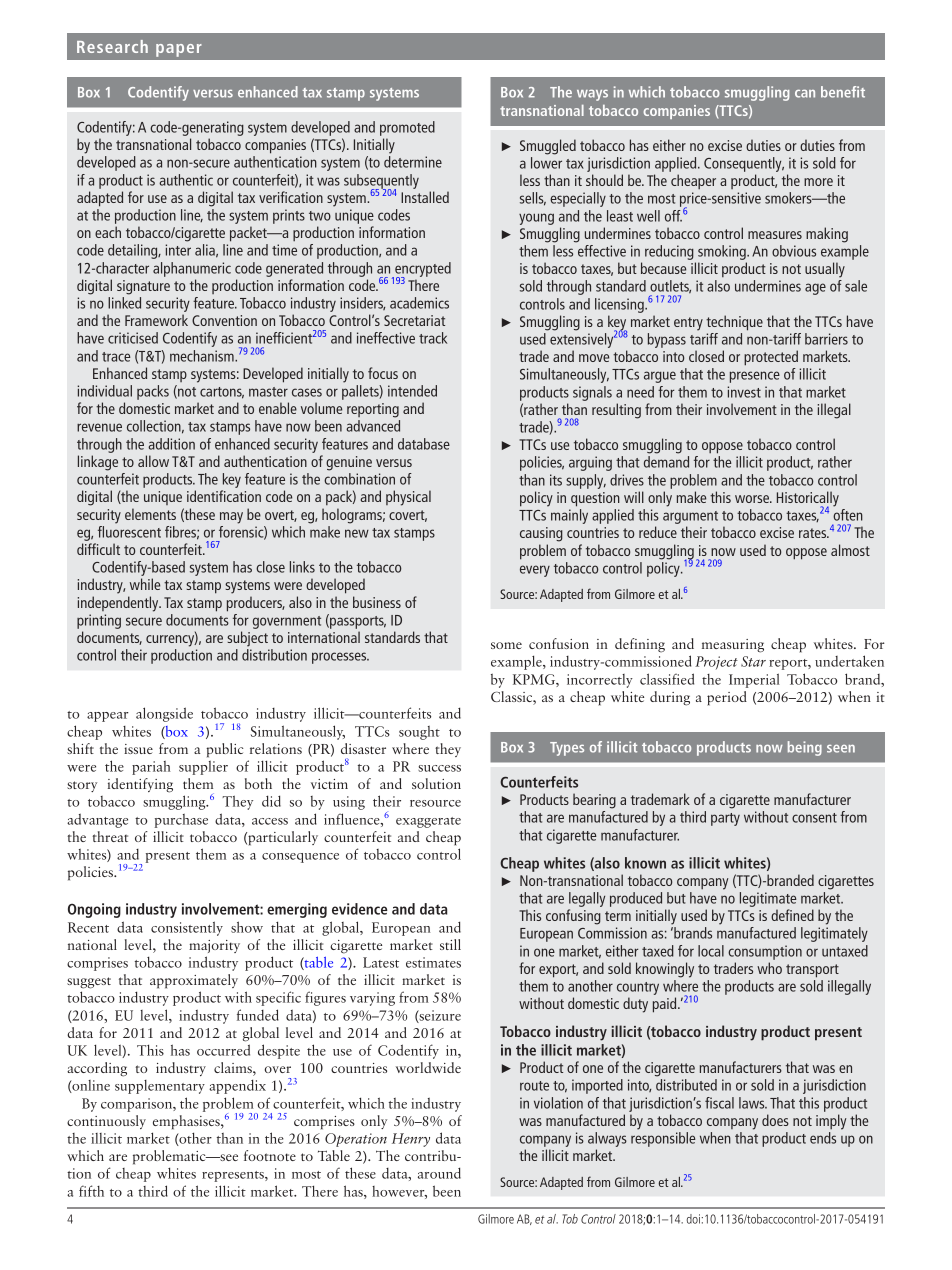 The image size is (952, 1270). What do you see at coordinates (407, 130) in the screenshot?
I see `promoted` at bounding box center [407, 130].
